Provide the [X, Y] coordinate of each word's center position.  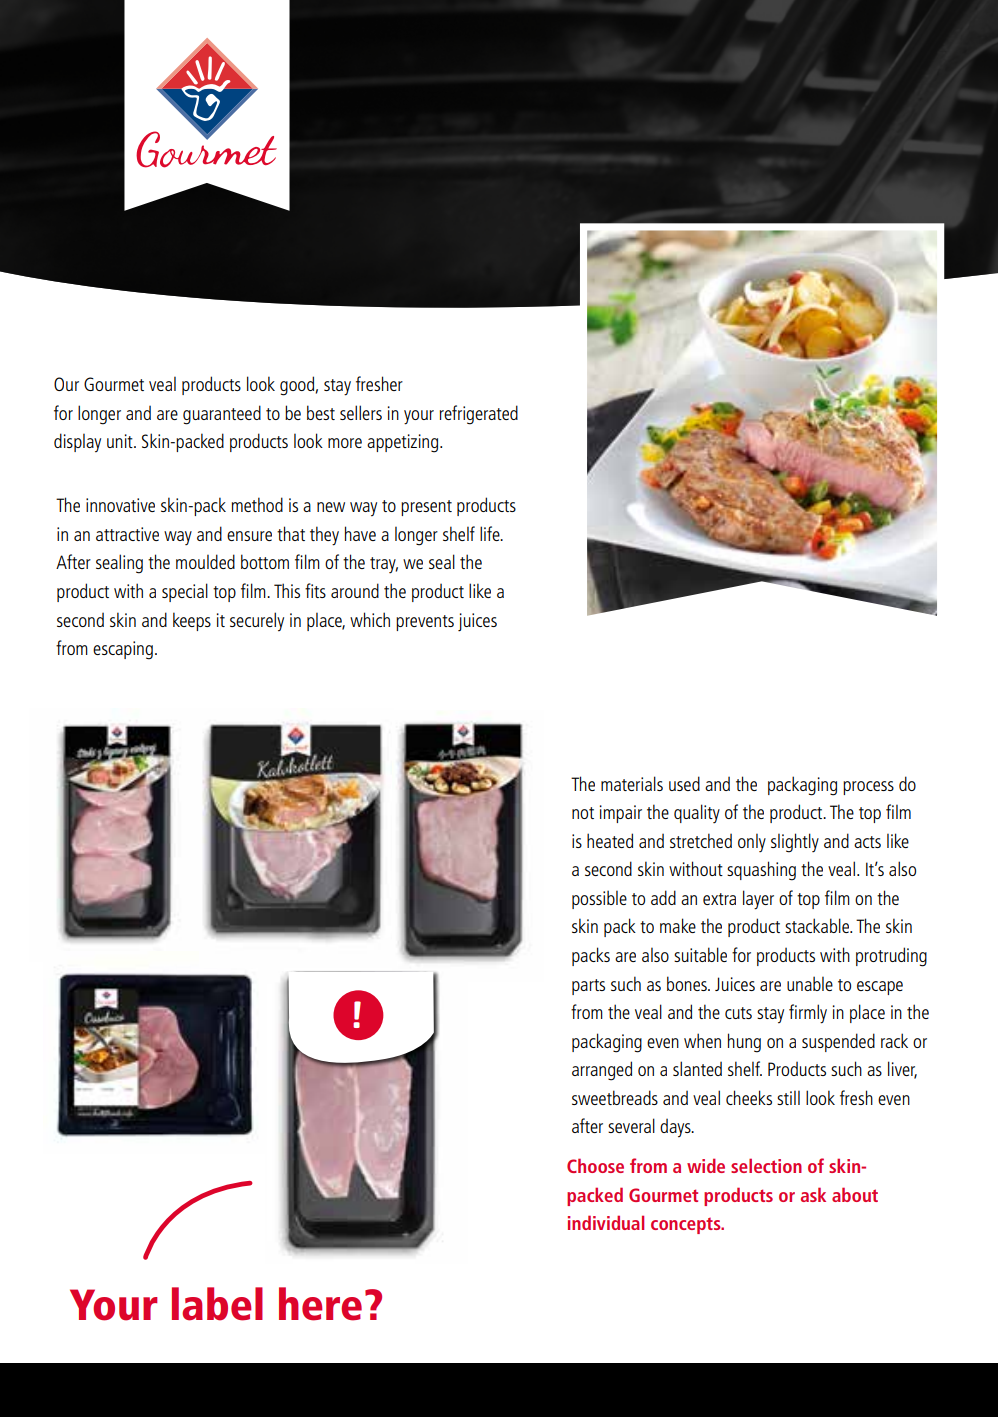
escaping [123, 650]
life [491, 533]
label [217, 1304]
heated [610, 840]
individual [606, 1222]
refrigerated [478, 415]
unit [121, 441]
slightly [795, 843]
